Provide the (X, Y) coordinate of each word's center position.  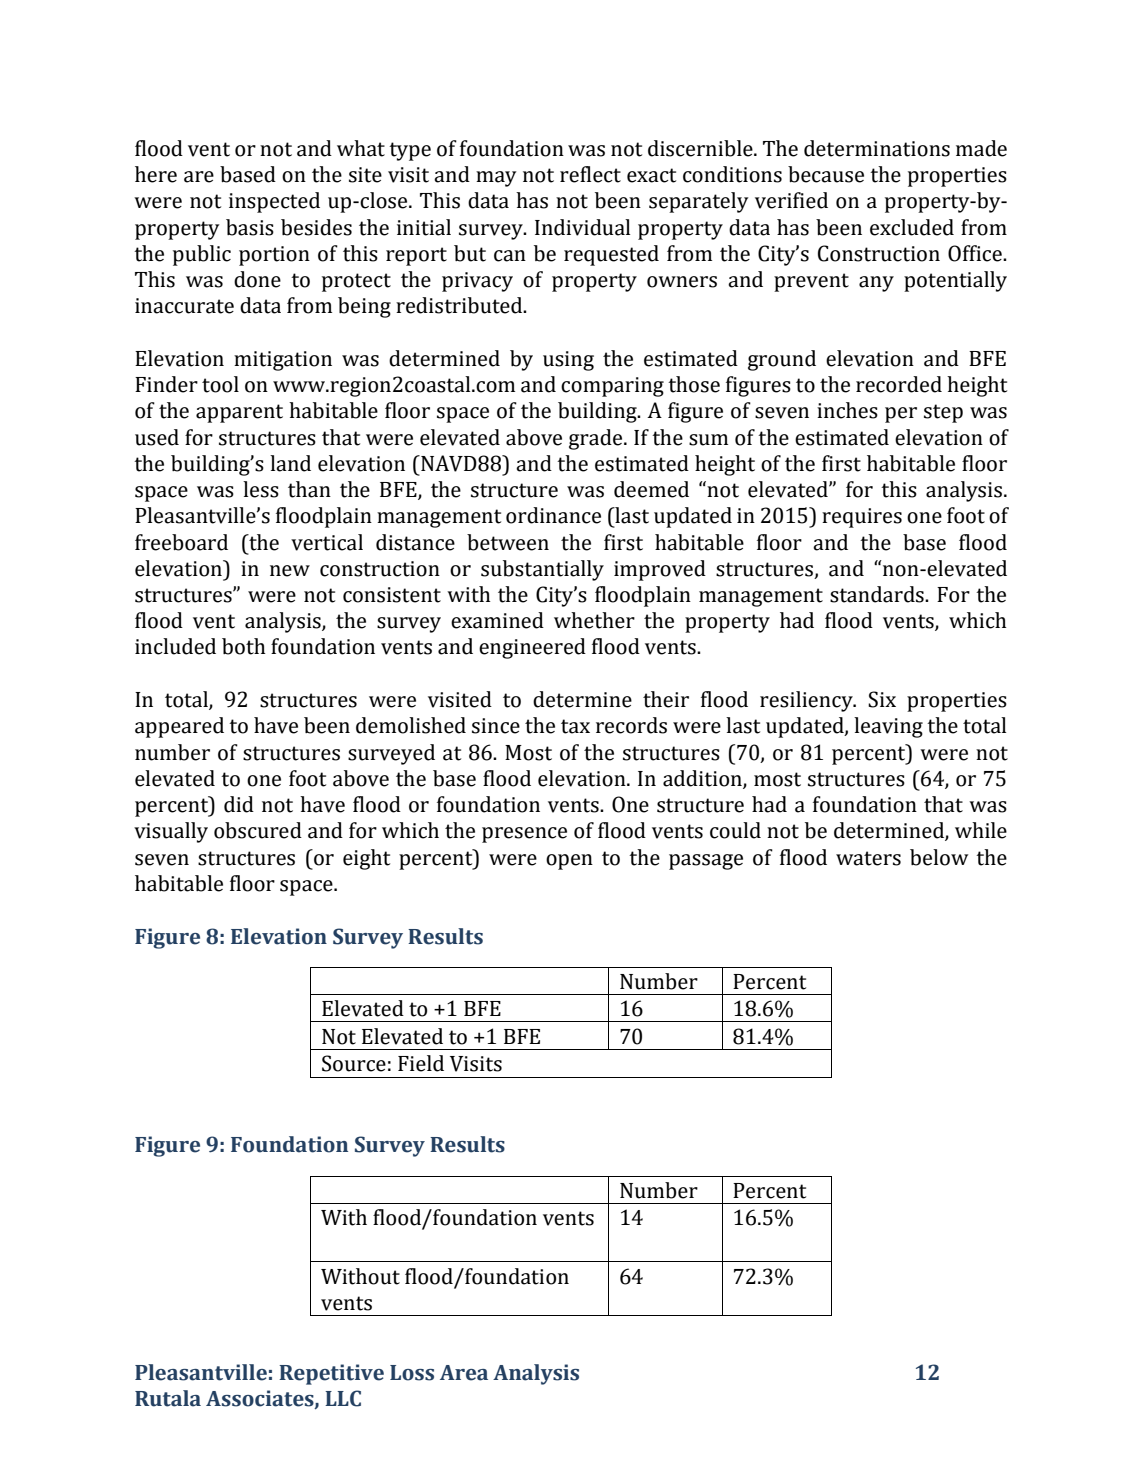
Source (354, 1063)
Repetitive (331, 1374)
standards (878, 594)
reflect (590, 174)
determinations (877, 148)
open (569, 862)
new (290, 571)
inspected (274, 202)
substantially (542, 570)
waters (868, 858)
